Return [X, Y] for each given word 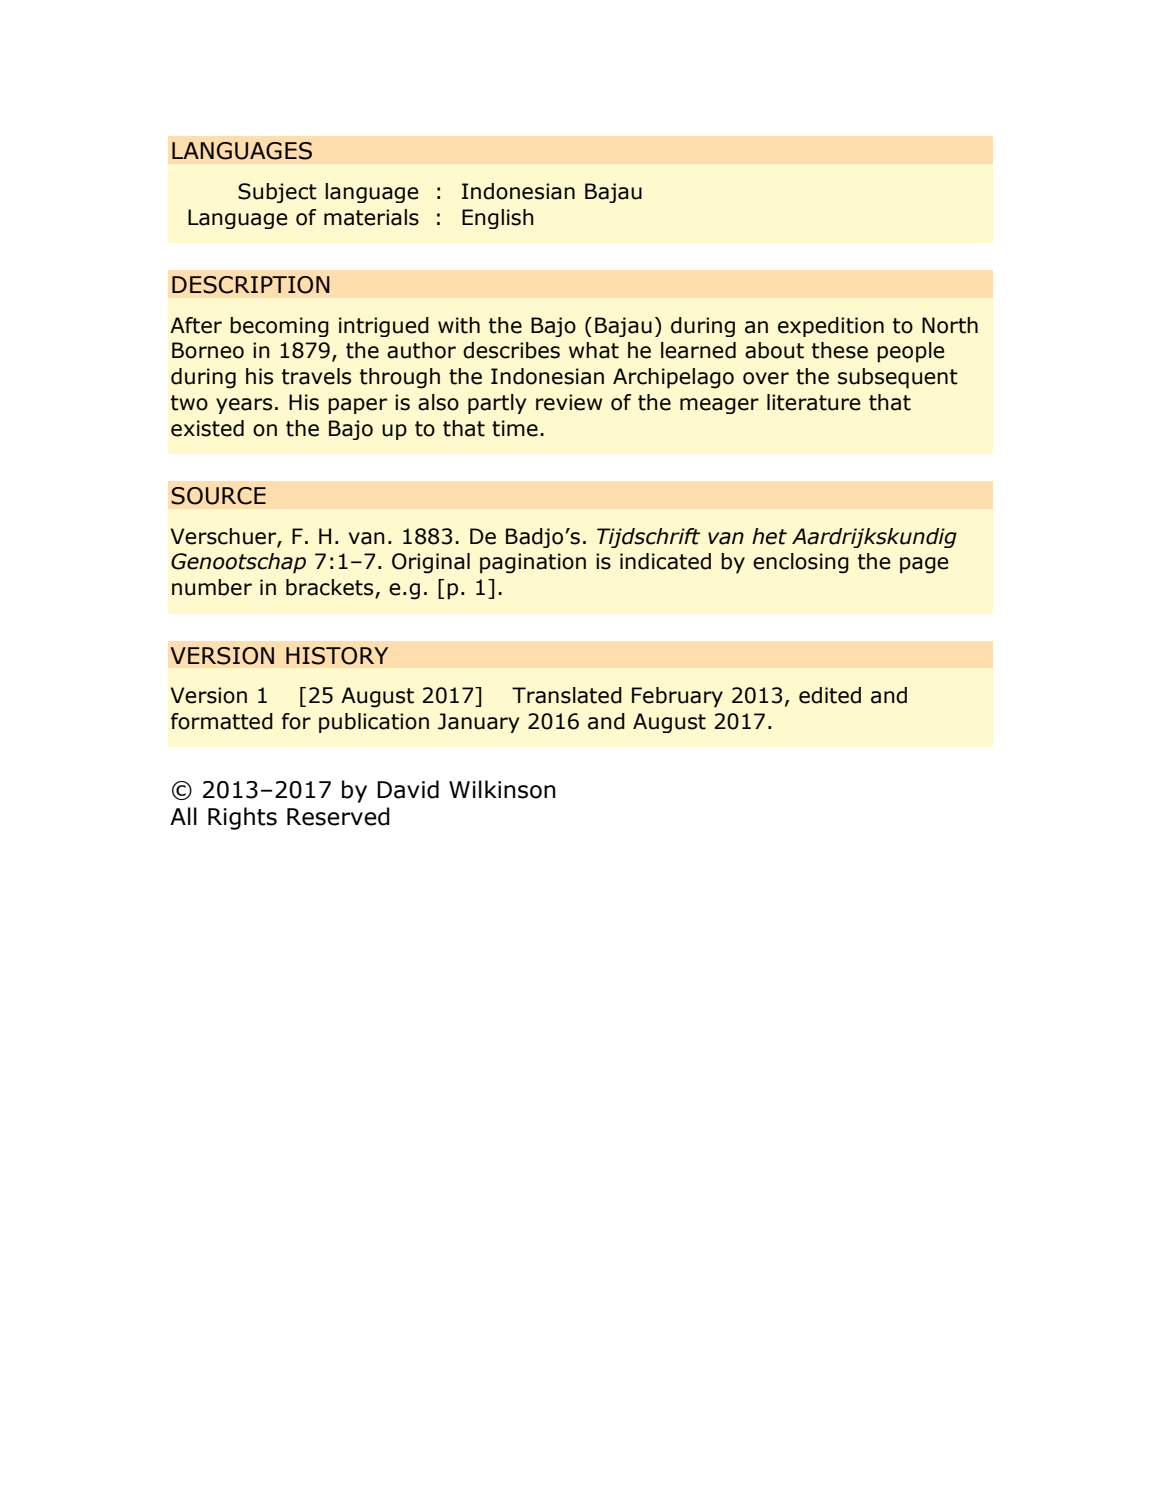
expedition [831, 327]
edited [830, 695]
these [840, 350]
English [498, 219]
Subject [277, 193]
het [769, 536]
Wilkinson [502, 789]
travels [316, 376]
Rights [242, 818]
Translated [567, 695]
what [594, 350]
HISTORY [337, 656]
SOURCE [218, 496]
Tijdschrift [648, 538]
